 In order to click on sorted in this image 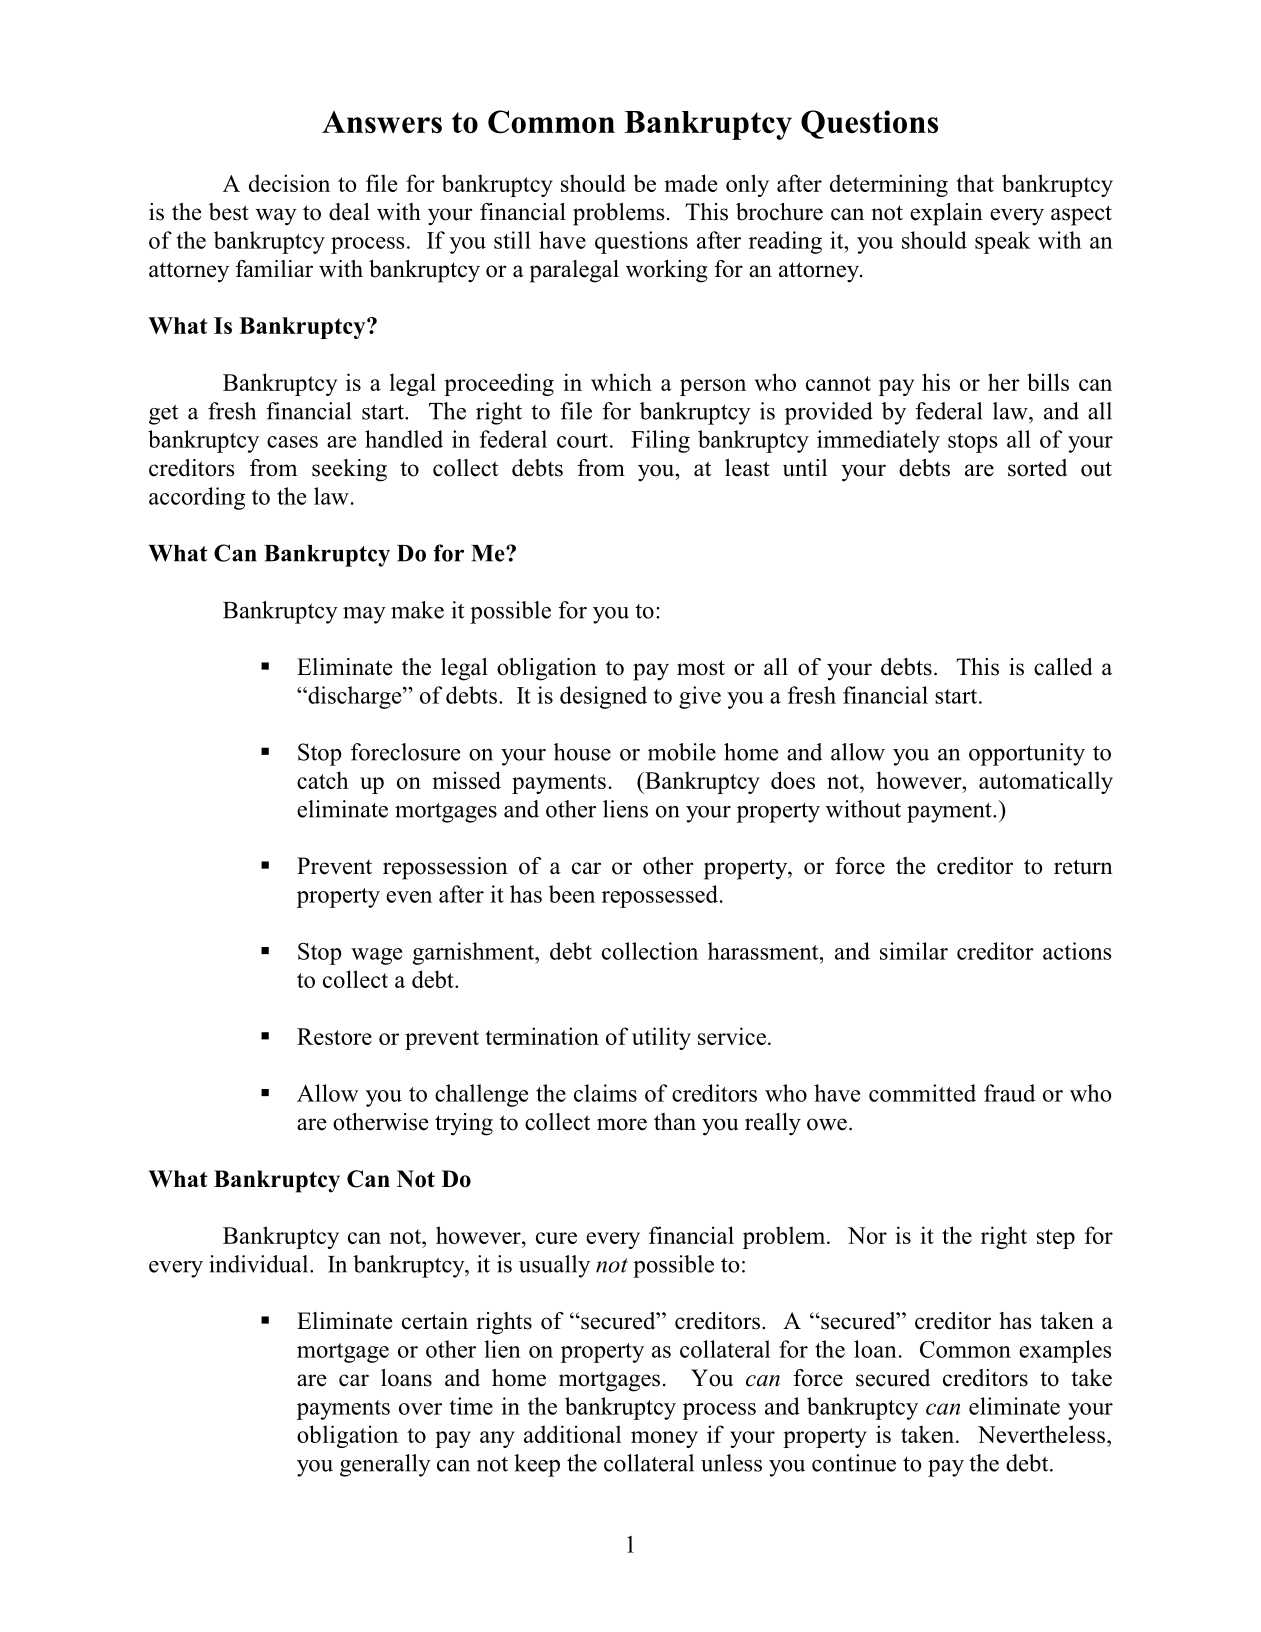, I will do `click(1037, 468)`.
